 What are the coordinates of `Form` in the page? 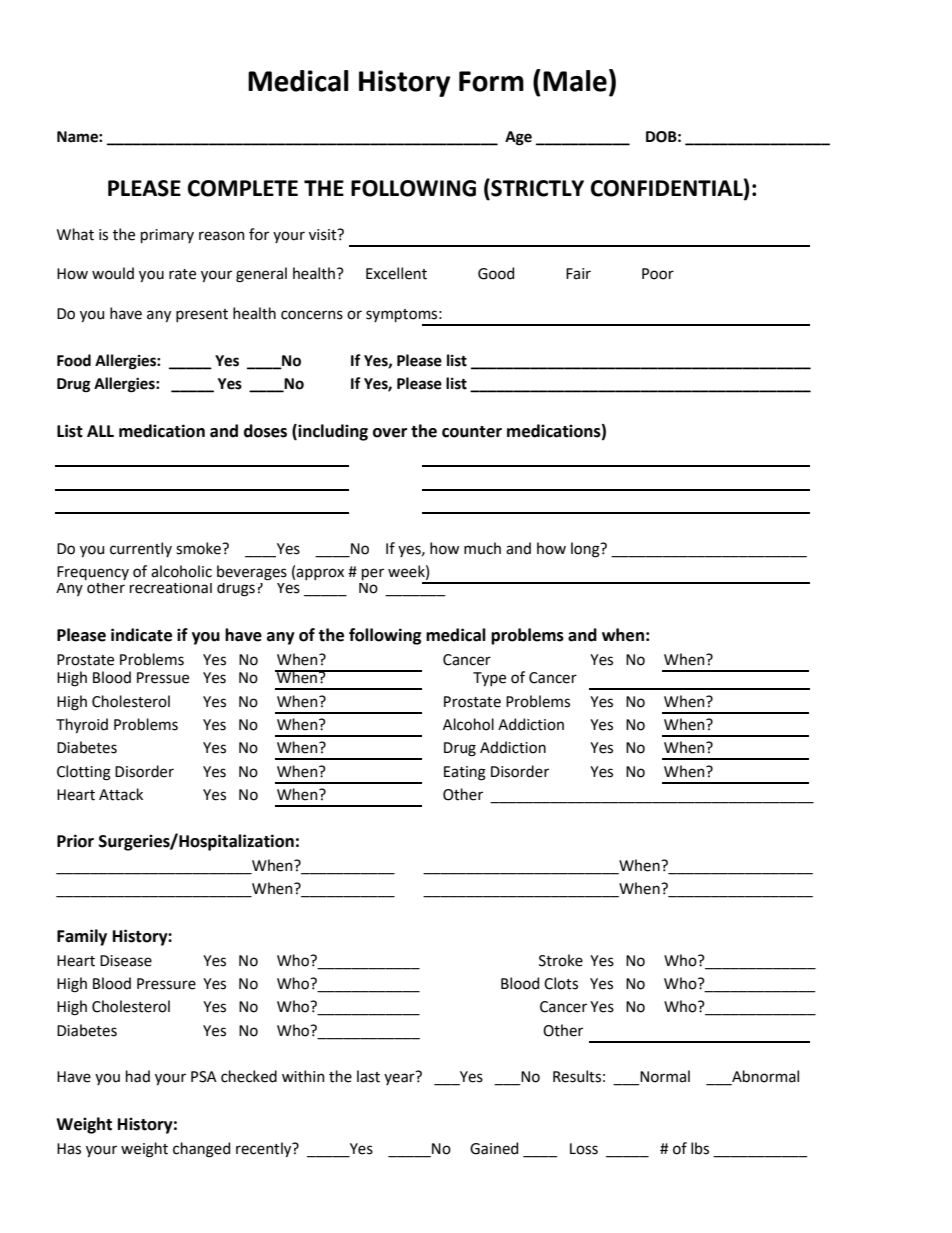 It's located at (491, 81).
